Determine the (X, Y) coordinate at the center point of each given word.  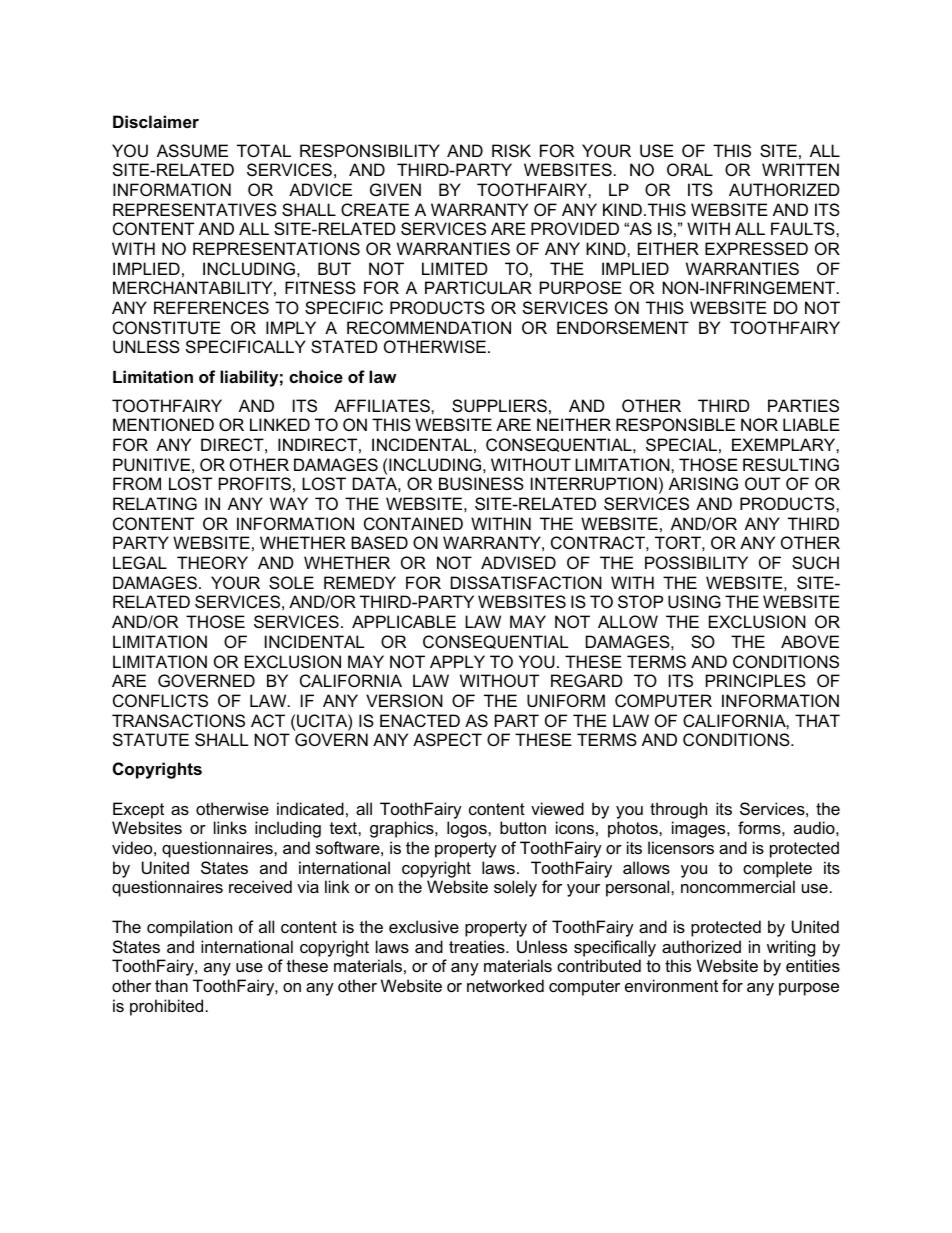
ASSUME (192, 150)
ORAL (690, 169)
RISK (511, 150)
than (171, 985)
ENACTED (420, 720)
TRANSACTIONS (178, 720)
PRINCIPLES (756, 680)
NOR (759, 424)
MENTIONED (163, 424)
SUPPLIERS (499, 405)
